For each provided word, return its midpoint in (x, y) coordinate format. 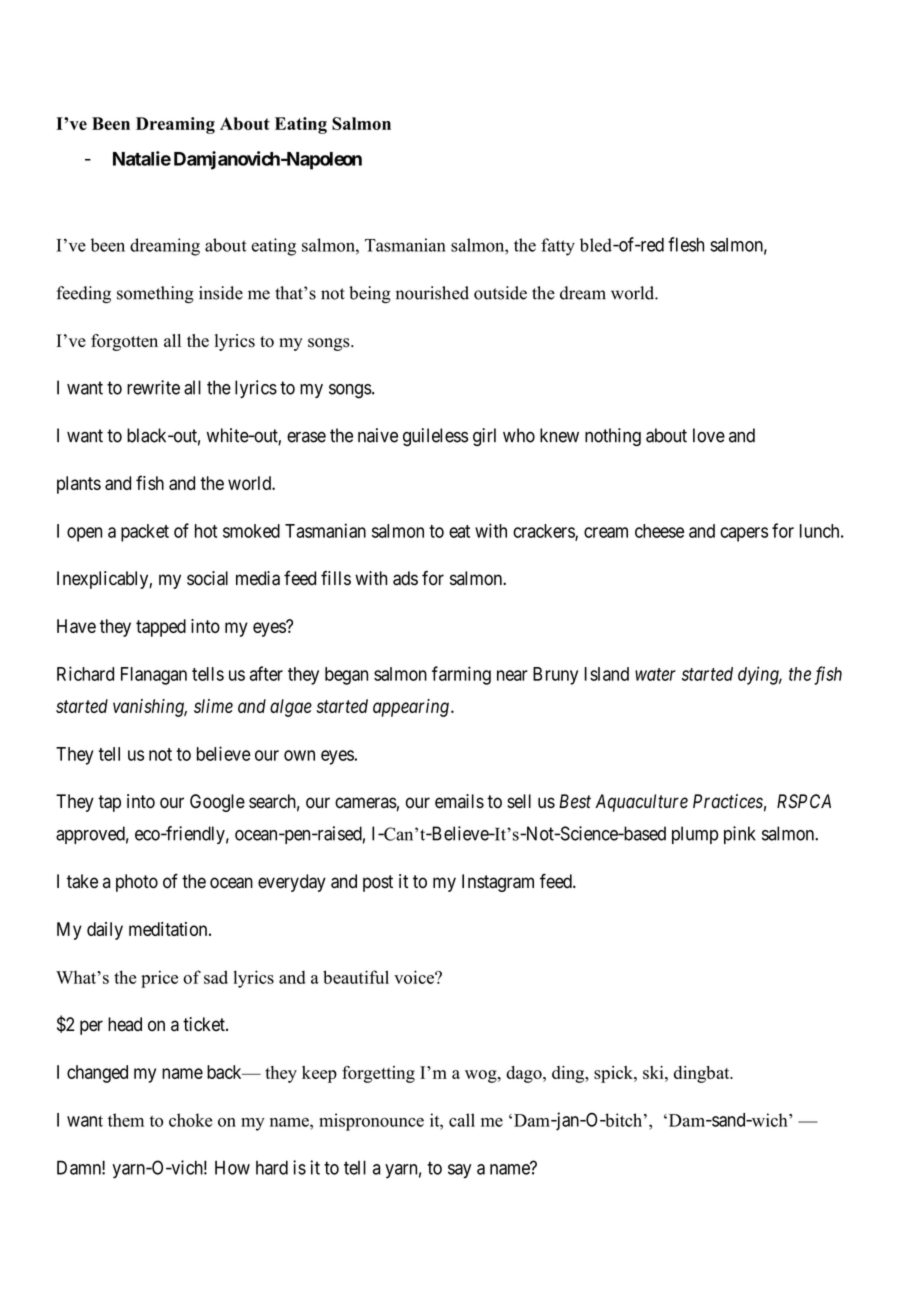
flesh (686, 244)
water (655, 674)
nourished (432, 293)
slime (213, 706)
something (155, 295)
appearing (411, 708)
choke (190, 1120)
